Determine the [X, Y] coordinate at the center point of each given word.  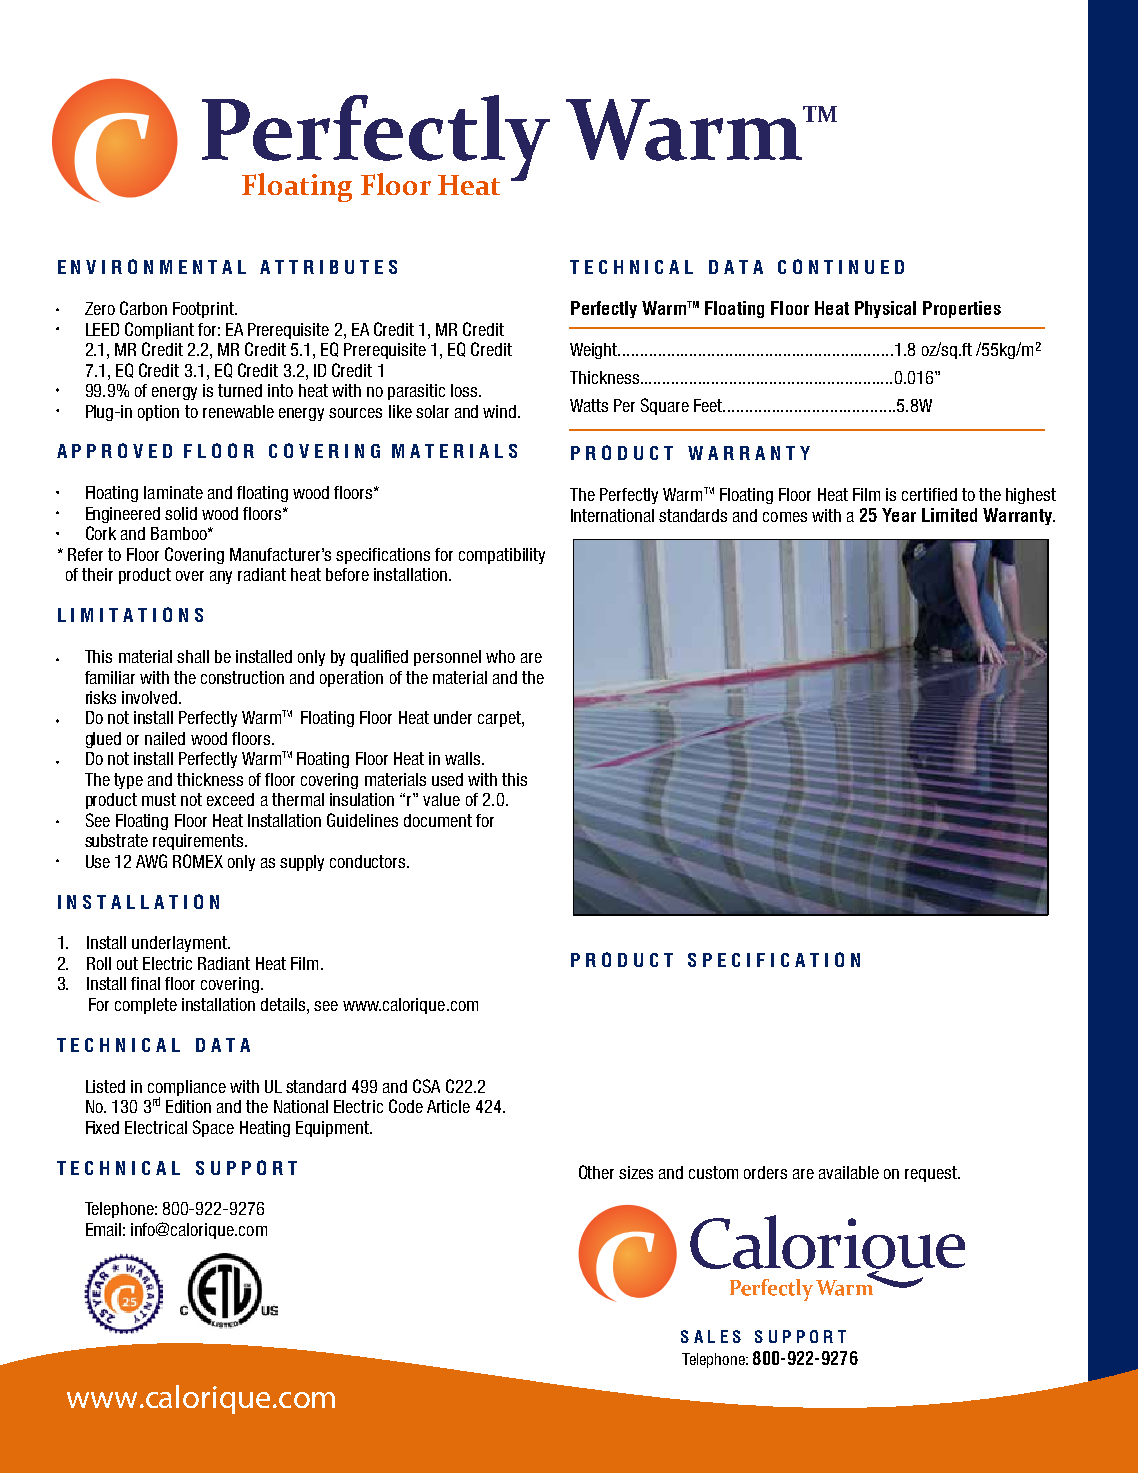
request [932, 1174]
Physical [885, 309]
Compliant [159, 330]
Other [596, 1172]
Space [213, 1128]
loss [465, 390]
